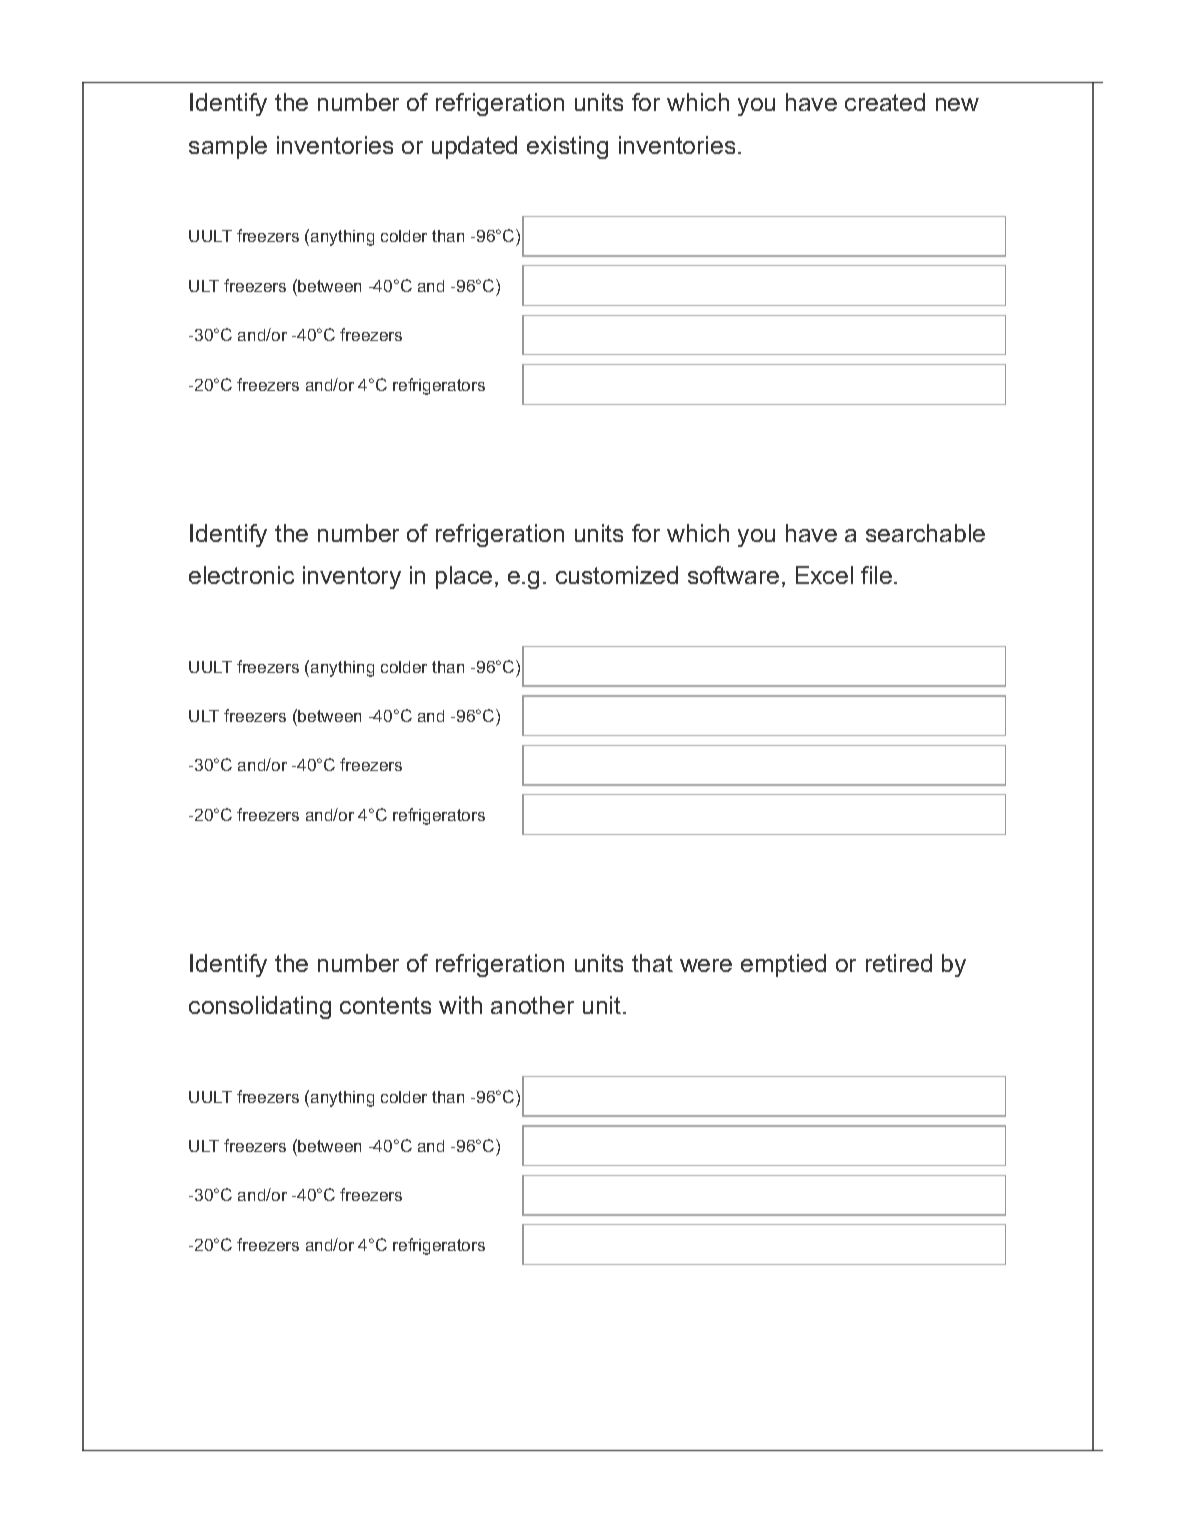  Describe the element at coordinates (228, 147) in the screenshot. I see `sample` at that location.
